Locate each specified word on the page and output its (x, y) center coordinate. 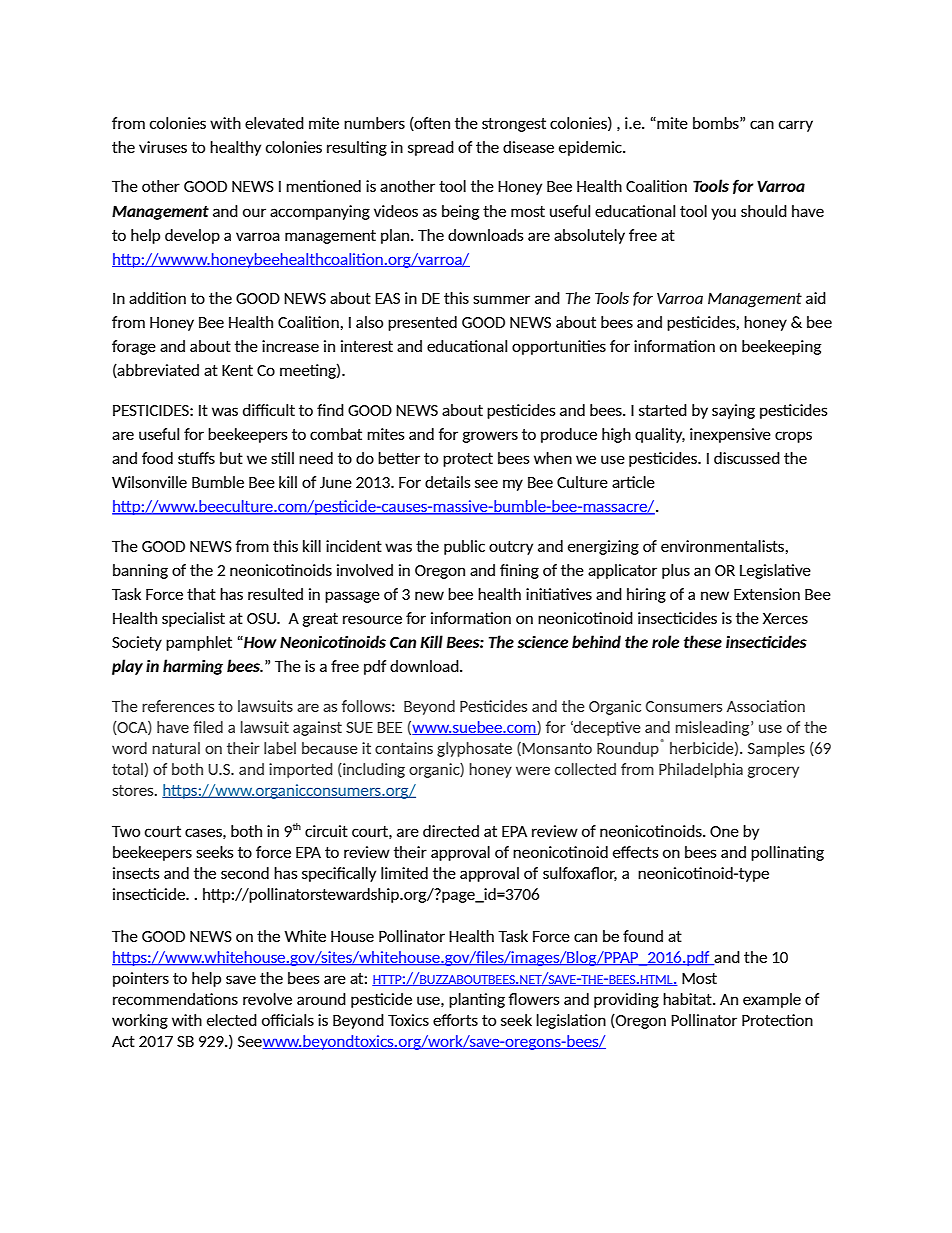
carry (796, 126)
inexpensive (730, 435)
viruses (163, 147)
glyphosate (474, 749)
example (772, 1000)
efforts (455, 1020)
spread (431, 148)
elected (232, 1020)
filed (208, 727)
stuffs (196, 458)
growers (490, 437)
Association (766, 706)
